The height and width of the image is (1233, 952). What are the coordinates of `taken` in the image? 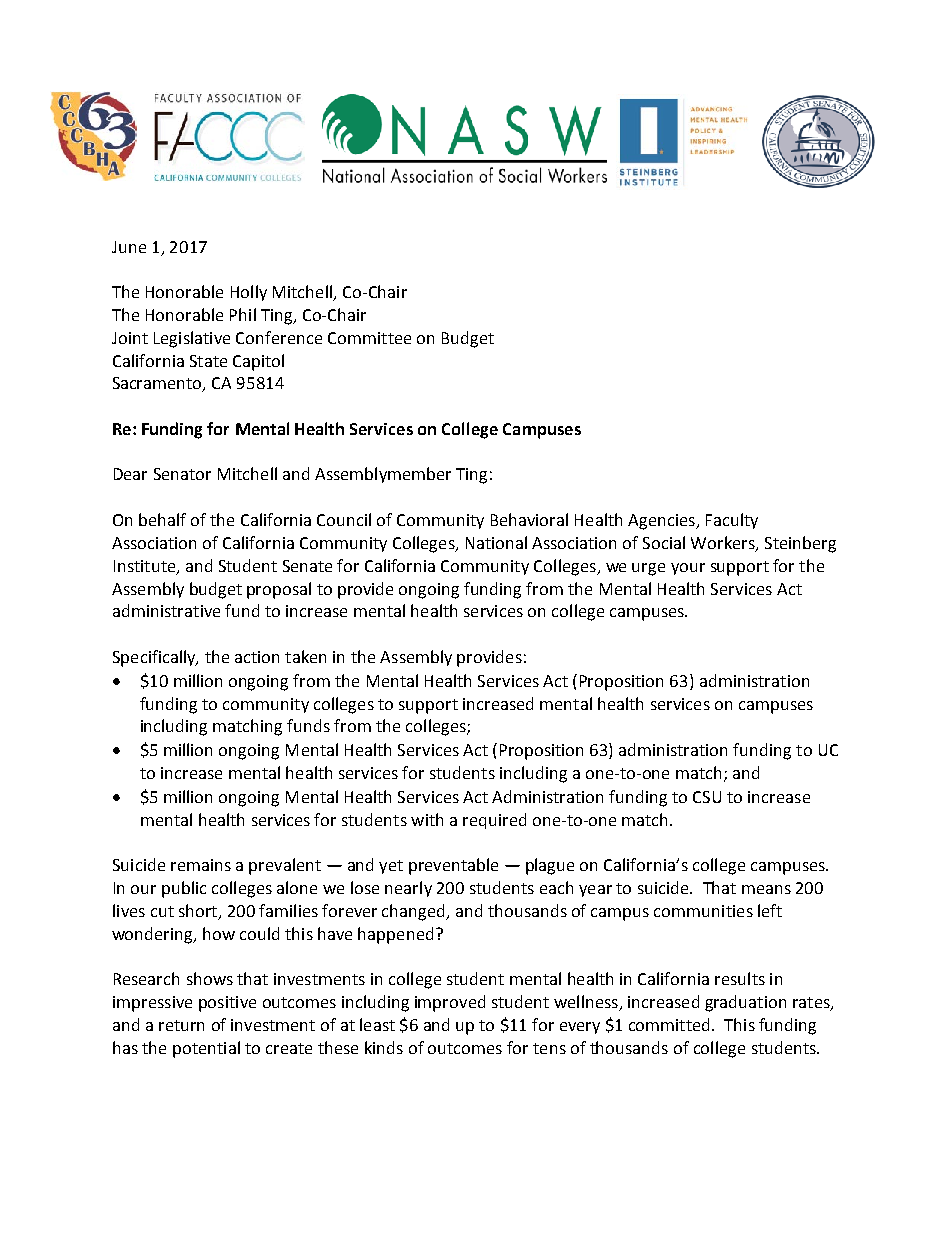 It's located at (305, 656).
